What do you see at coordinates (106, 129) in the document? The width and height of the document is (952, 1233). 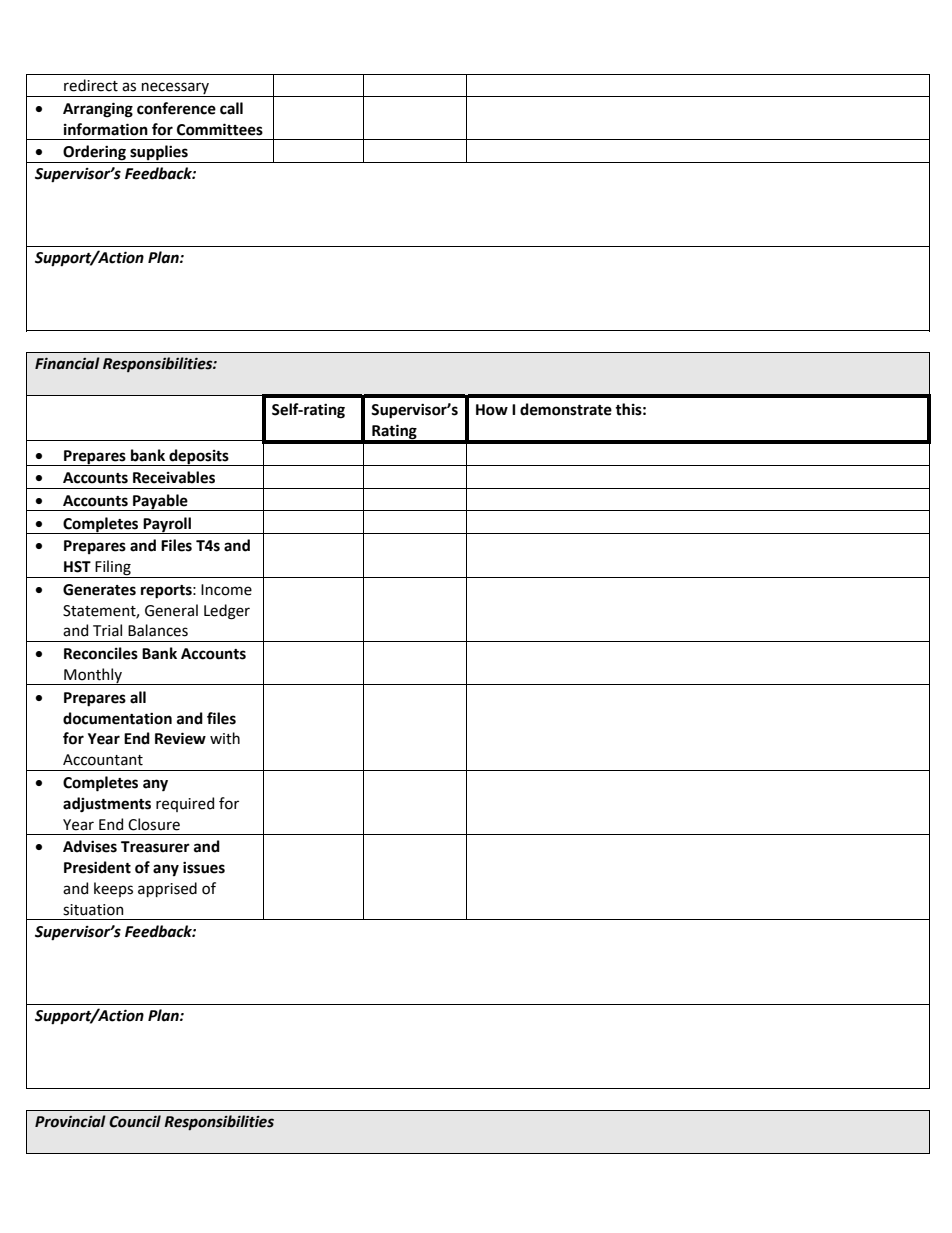 I see `information` at bounding box center [106, 129].
